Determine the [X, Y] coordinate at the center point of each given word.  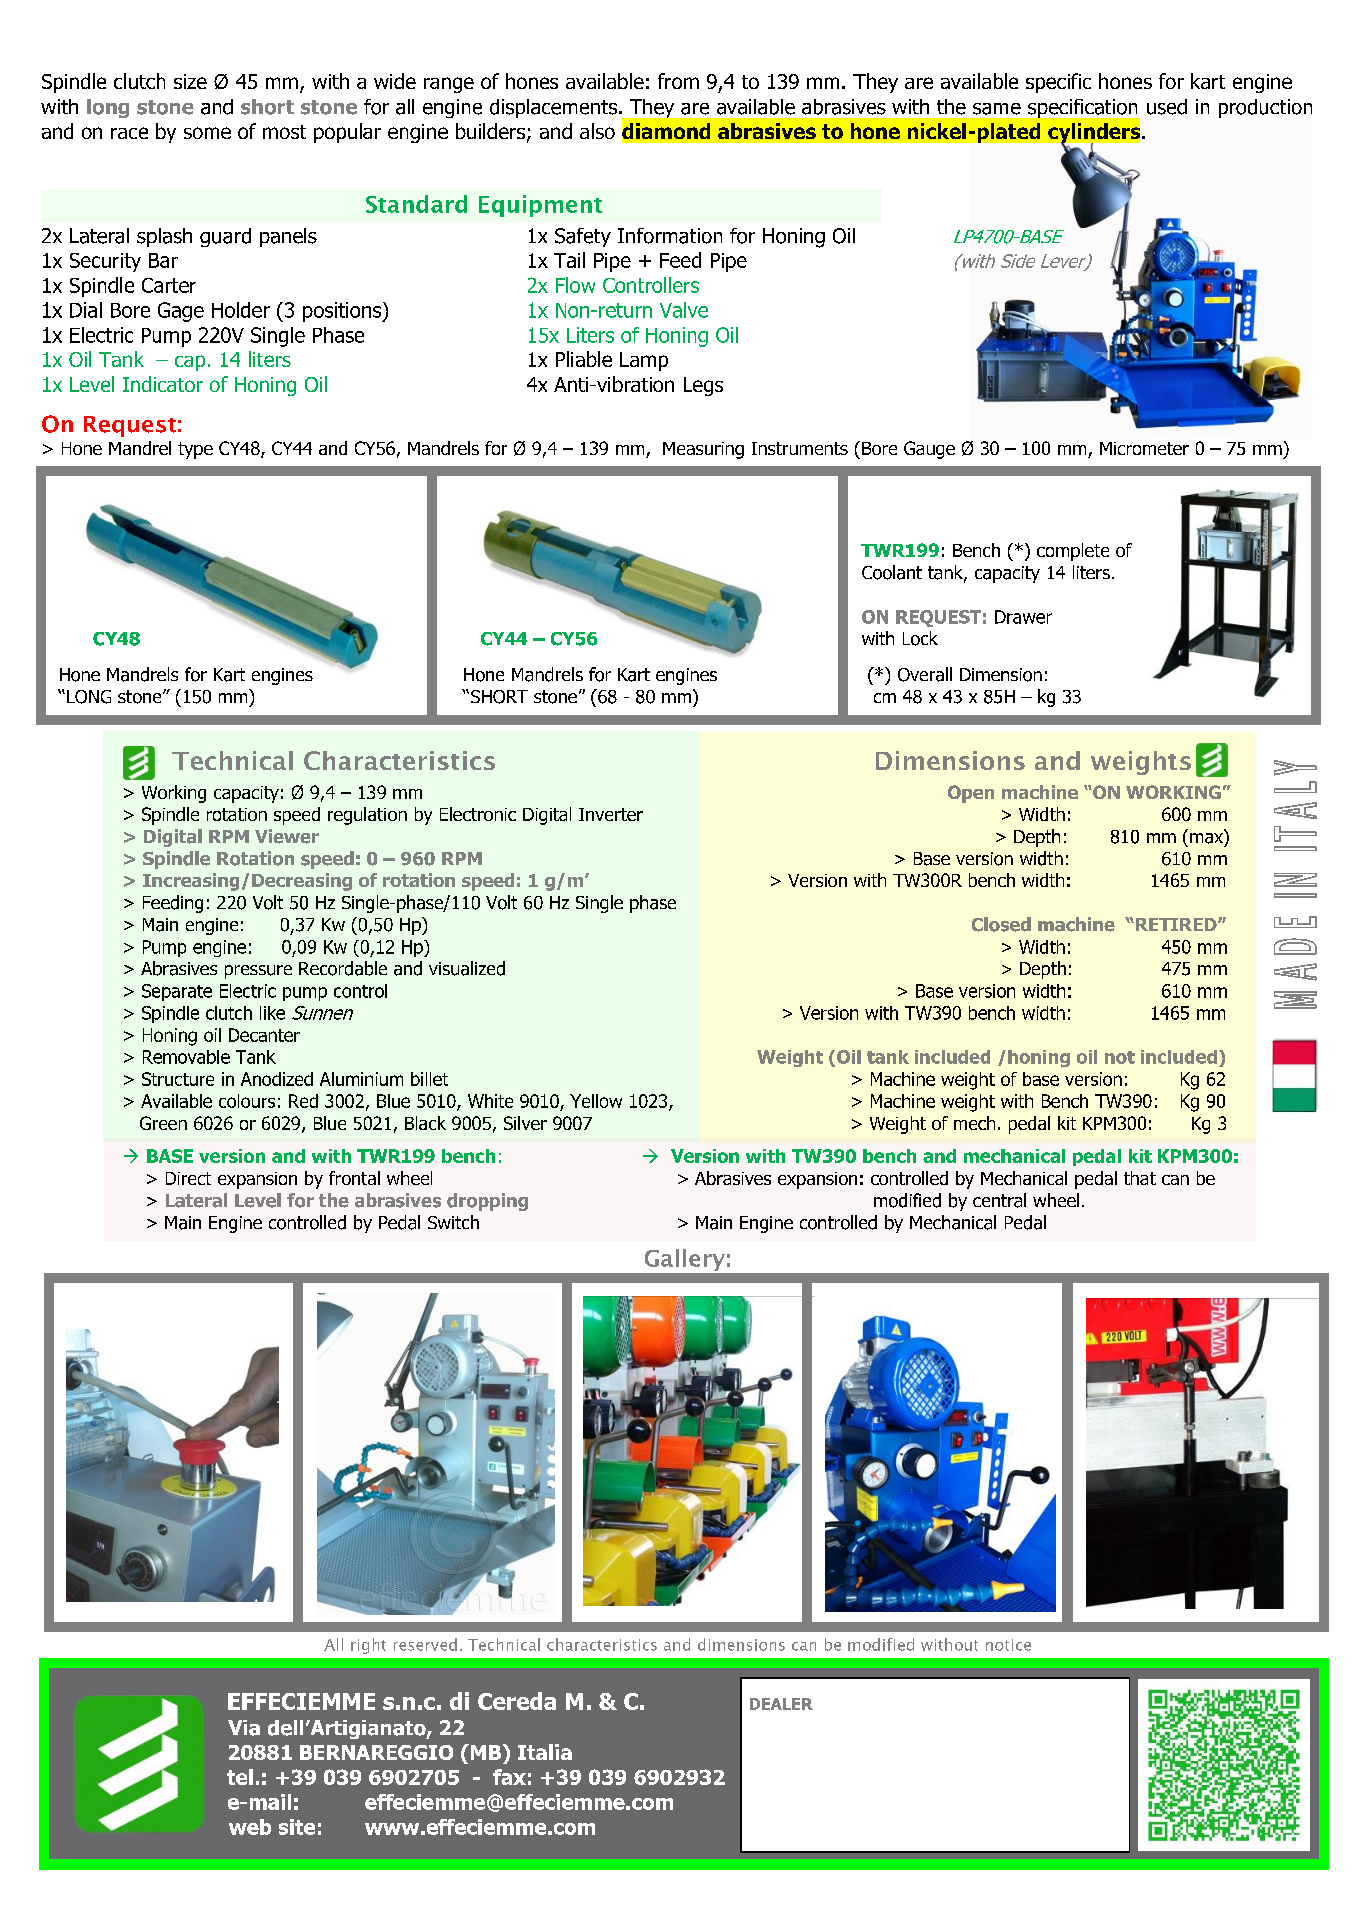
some [207, 133]
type [195, 450]
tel [240, 1777]
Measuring [703, 450]
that [1140, 1178]
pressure [258, 972]
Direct [188, 1178]
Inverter [611, 814]
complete [1073, 552]
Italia [545, 1752]
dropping [487, 1202]
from [678, 81]
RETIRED [1176, 924]
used [1167, 107]
